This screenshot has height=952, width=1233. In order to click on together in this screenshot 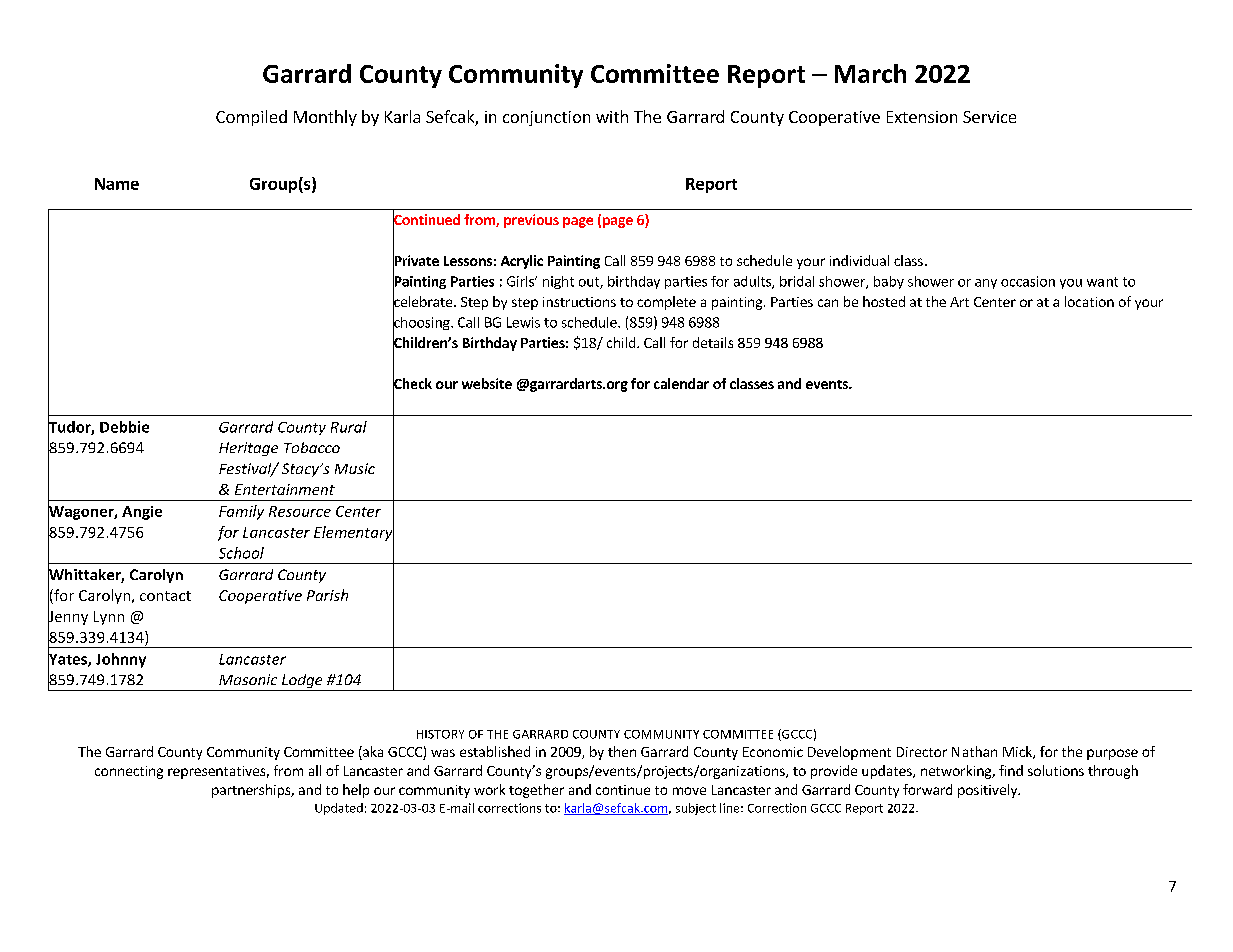, I will do `click(536, 791)`.
